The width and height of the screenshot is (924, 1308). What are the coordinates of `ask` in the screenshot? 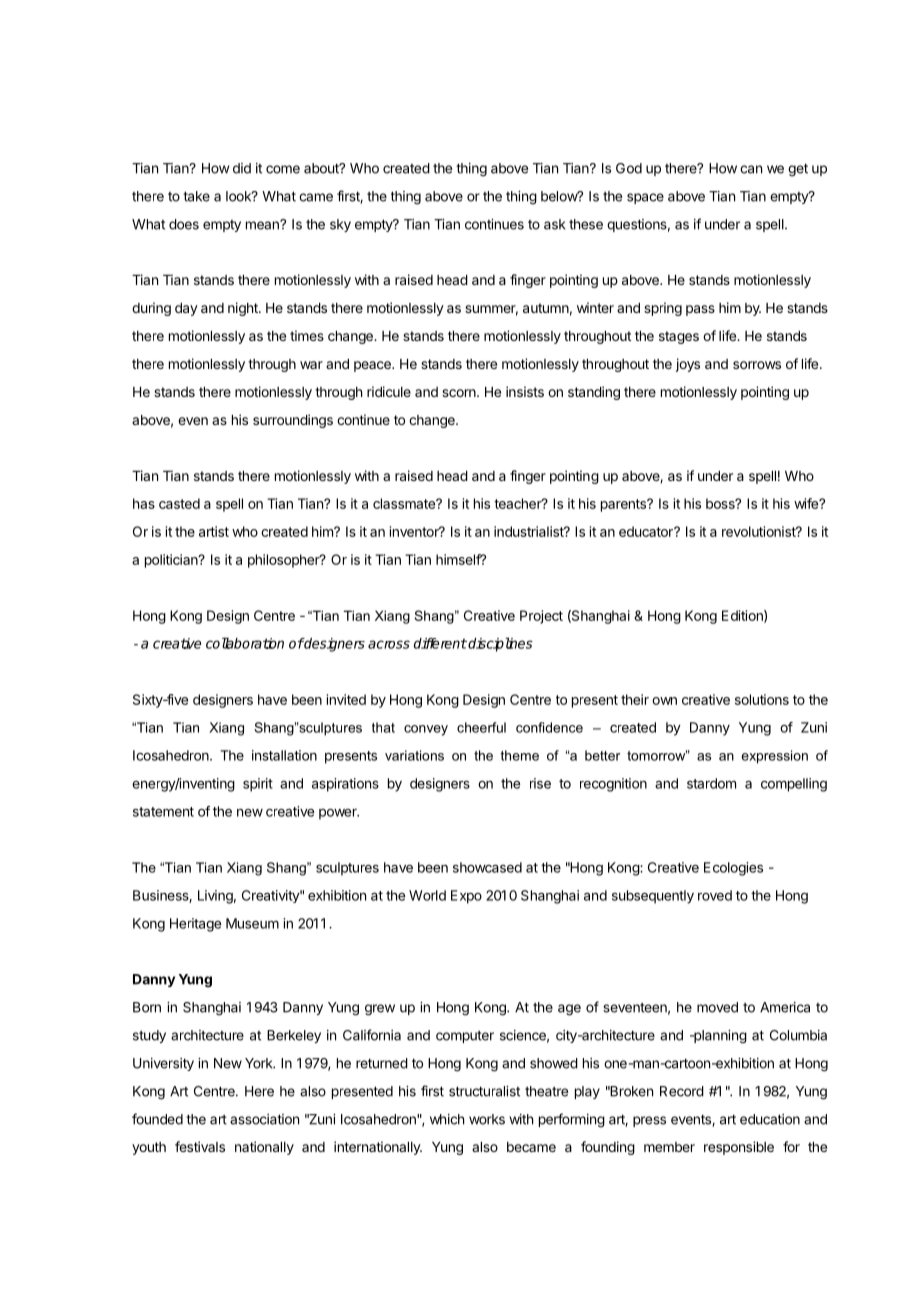 It's located at (554, 224).
